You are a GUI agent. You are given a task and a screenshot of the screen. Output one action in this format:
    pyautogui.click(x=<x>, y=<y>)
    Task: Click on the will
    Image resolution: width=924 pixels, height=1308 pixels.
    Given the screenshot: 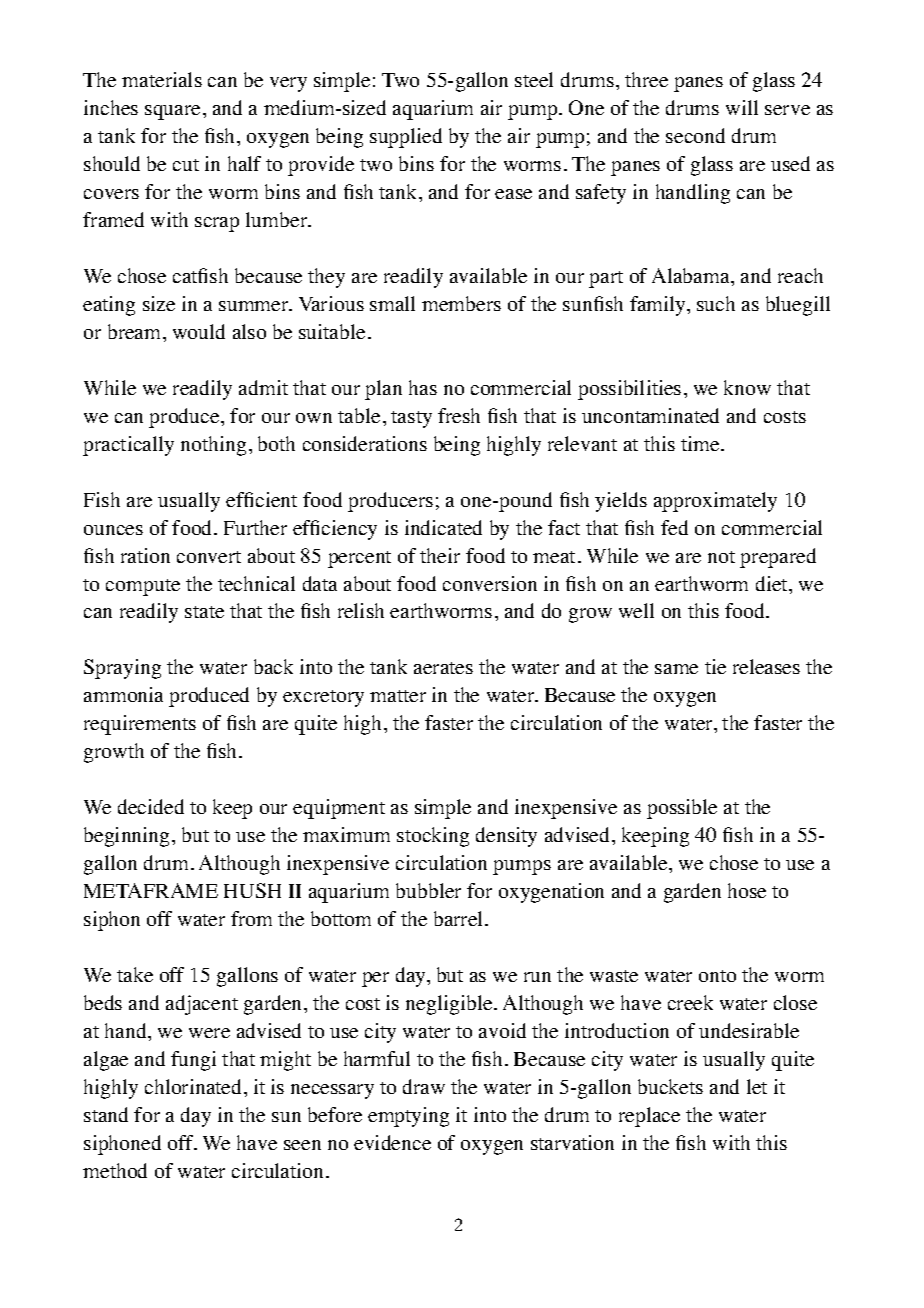 What is the action you would take?
    pyautogui.click(x=742, y=107)
